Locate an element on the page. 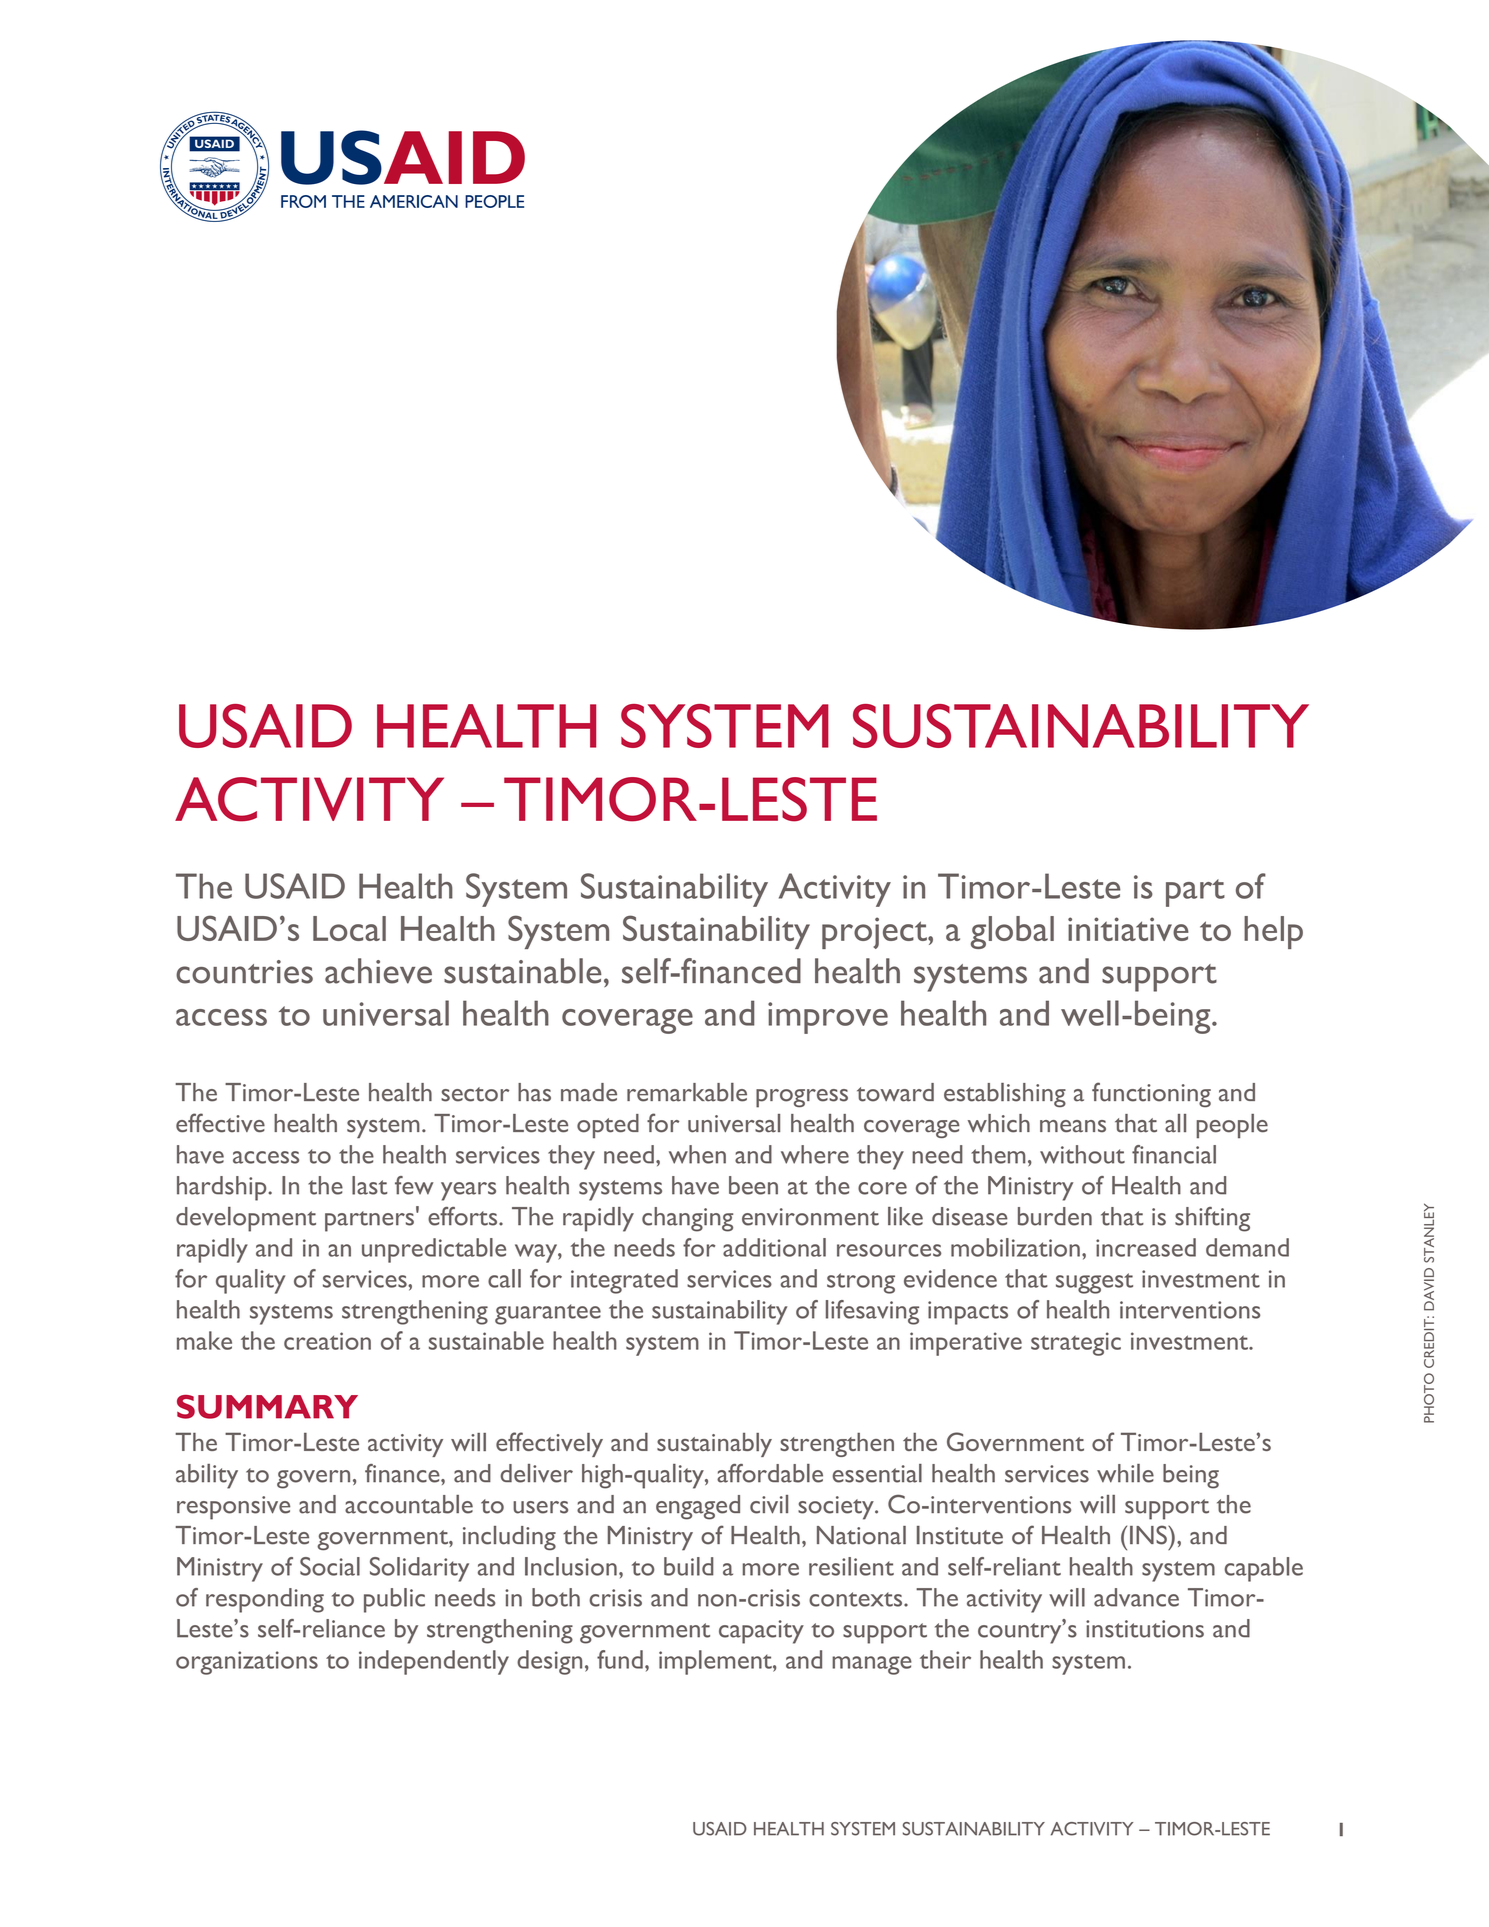 The image size is (1489, 1927). been is located at coordinates (753, 1185).
